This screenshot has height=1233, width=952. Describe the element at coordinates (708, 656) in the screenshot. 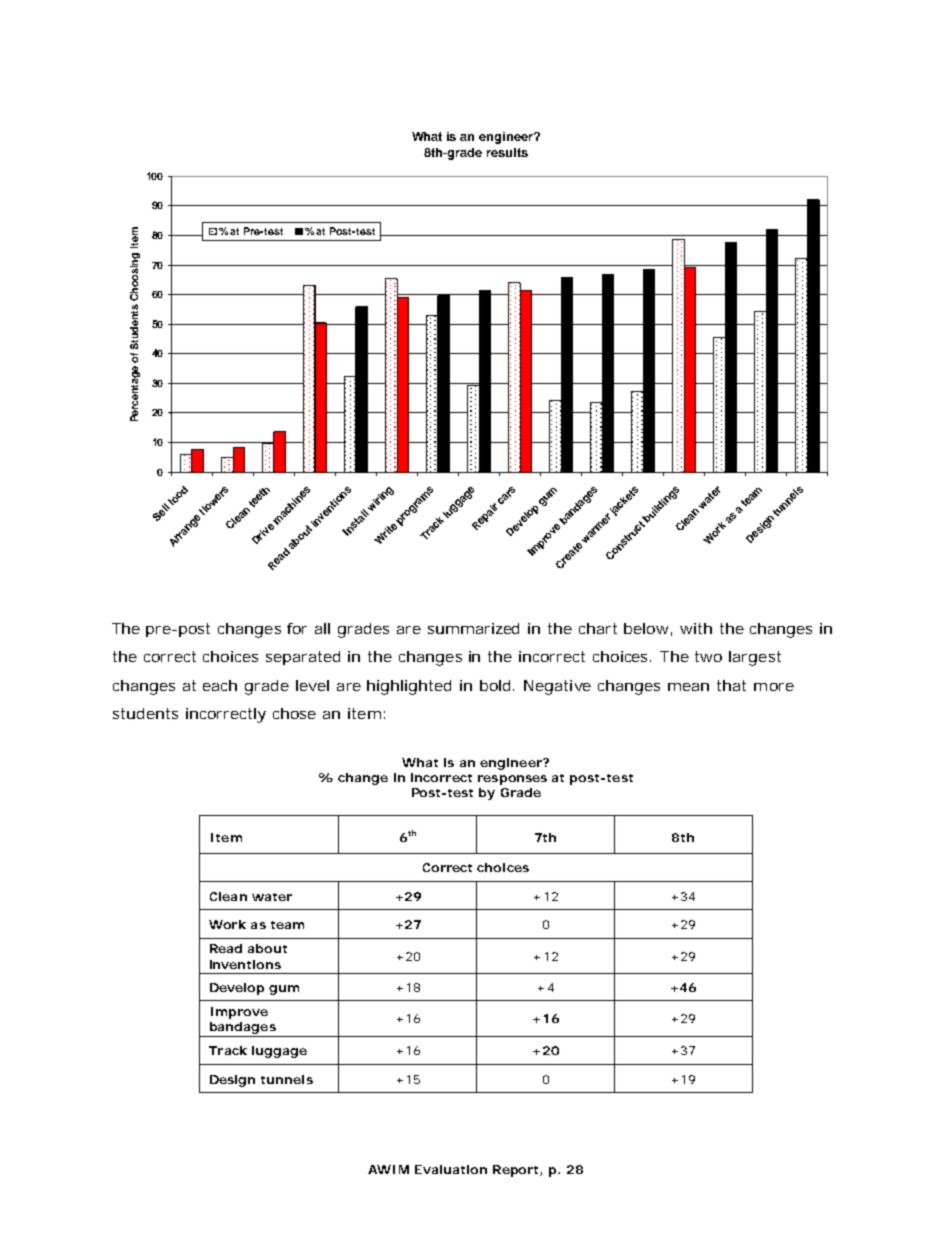

I see `two` at that location.
